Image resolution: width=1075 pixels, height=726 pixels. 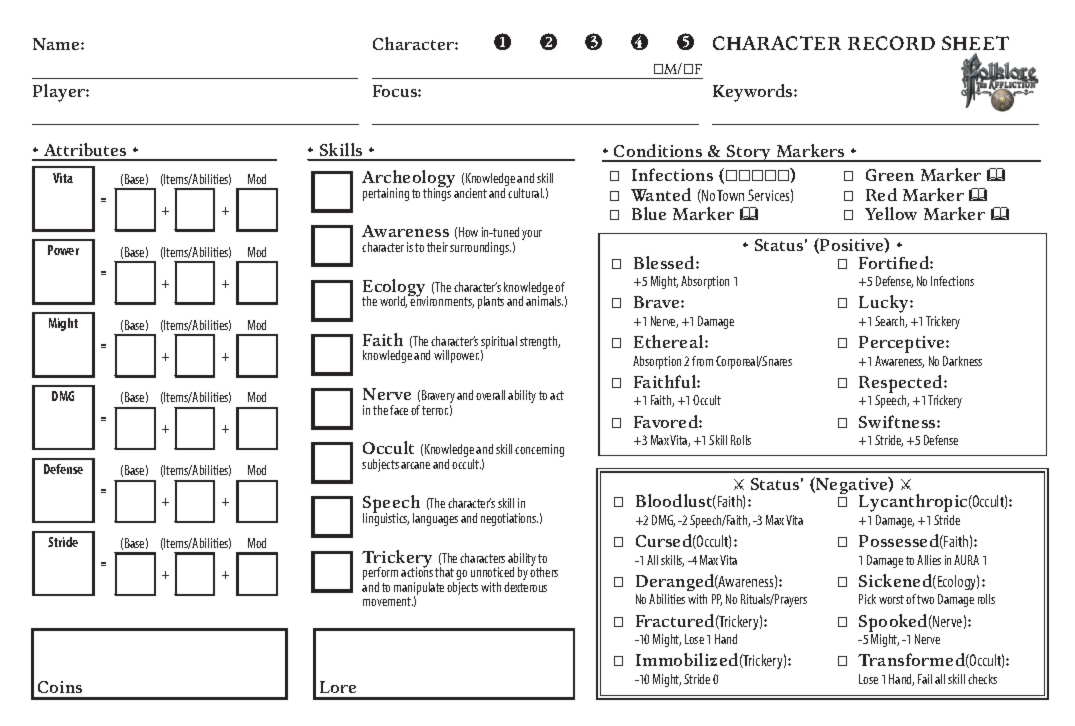 What do you see at coordinates (891, 43) in the page?
I see `RECORD` at bounding box center [891, 43].
